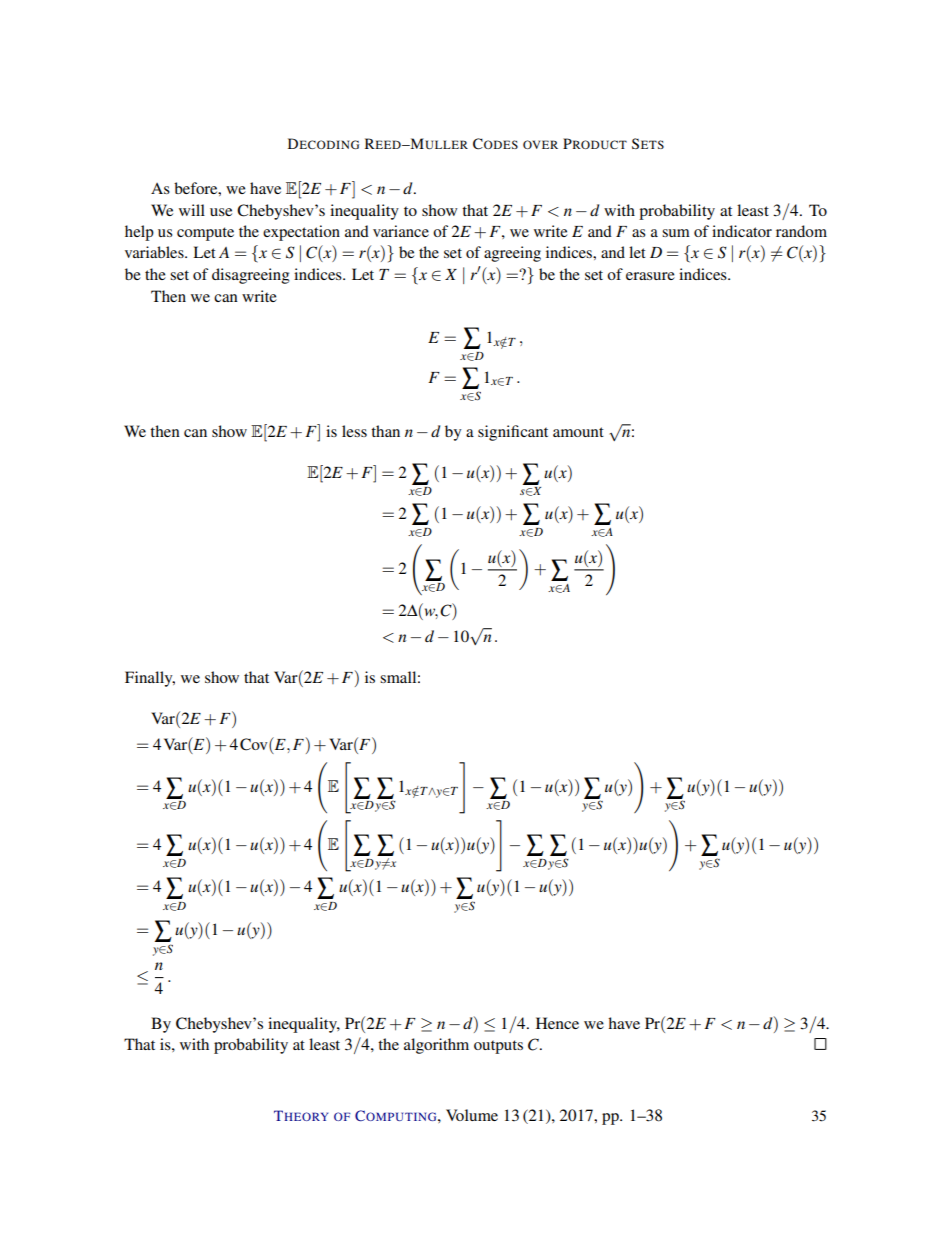  What do you see at coordinates (385, 431) in the image?
I see `than` at bounding box center [385, 431].
